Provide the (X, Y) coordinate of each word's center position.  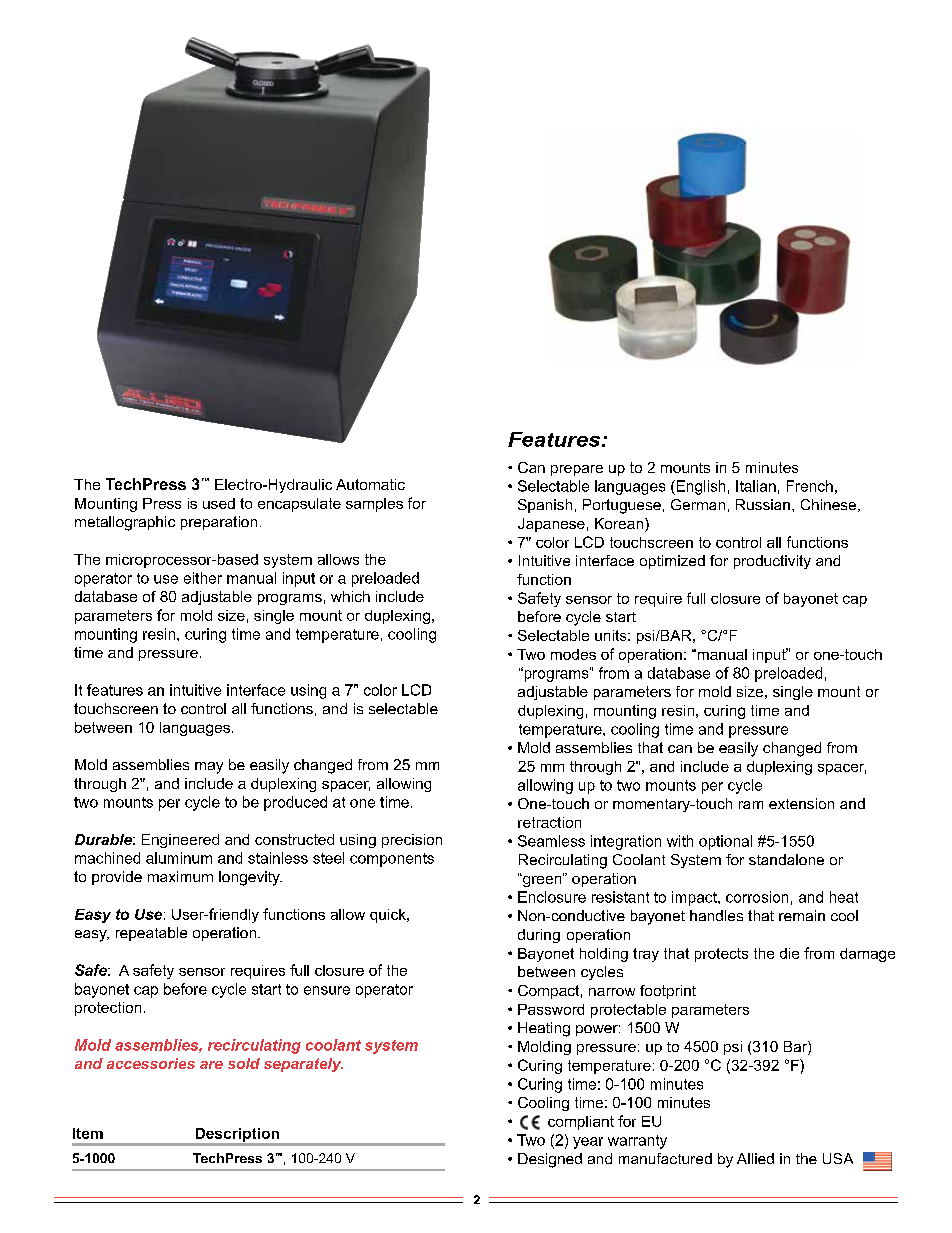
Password (551, 1009)
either (203, 578)
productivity (772, 562)
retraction (549, 822)
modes (573, 654)
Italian (756, 486)
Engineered (180, 841)
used (219, 503)
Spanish (545, 506)
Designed (550, 1160)
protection (108, 1009)
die (789, 953)
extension (801, 803)
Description (237, 1135)
